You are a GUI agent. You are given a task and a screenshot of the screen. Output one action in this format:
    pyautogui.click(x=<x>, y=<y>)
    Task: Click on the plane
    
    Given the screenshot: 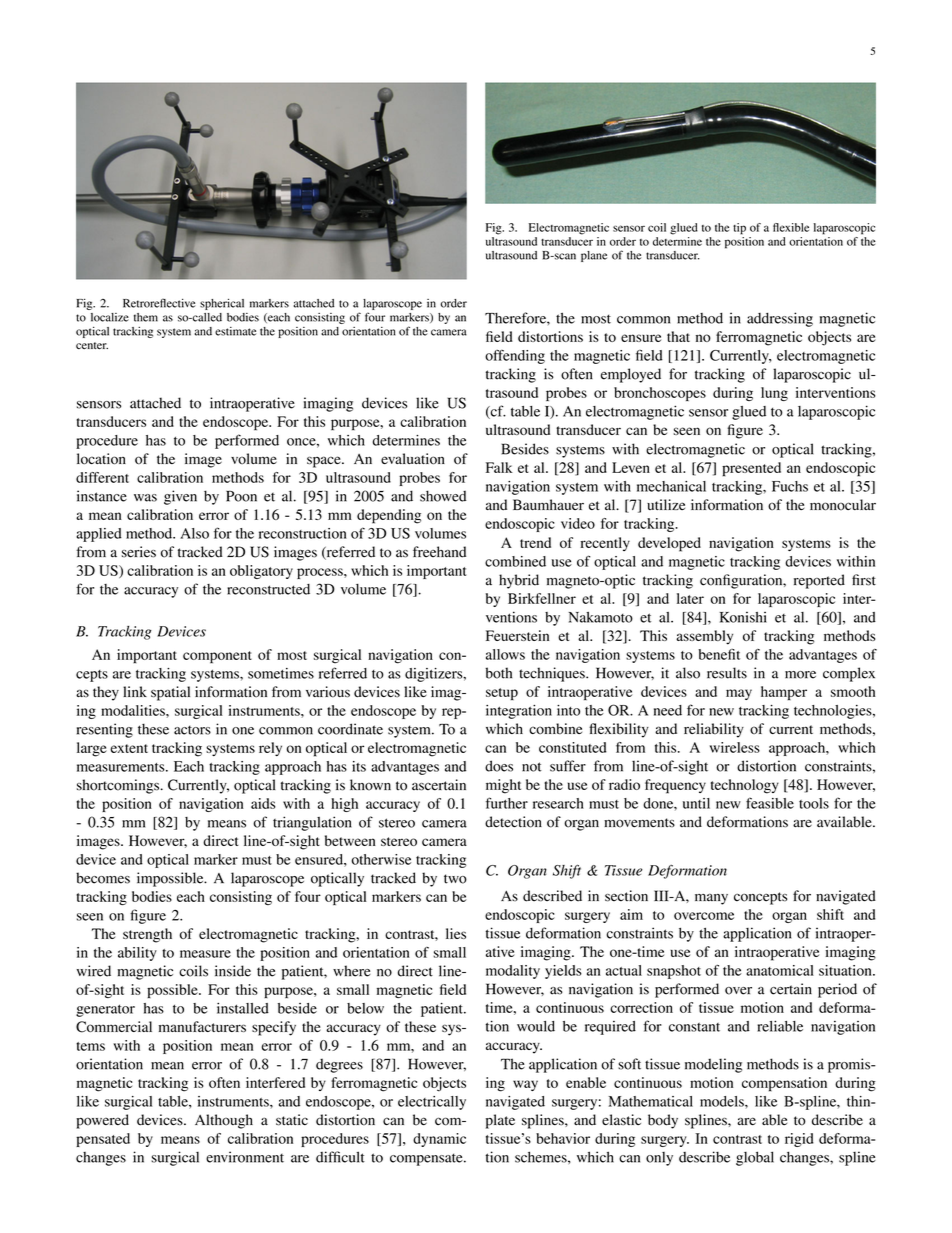 What is the action you would take?
    pyautogui.click(x=594, y=256)
